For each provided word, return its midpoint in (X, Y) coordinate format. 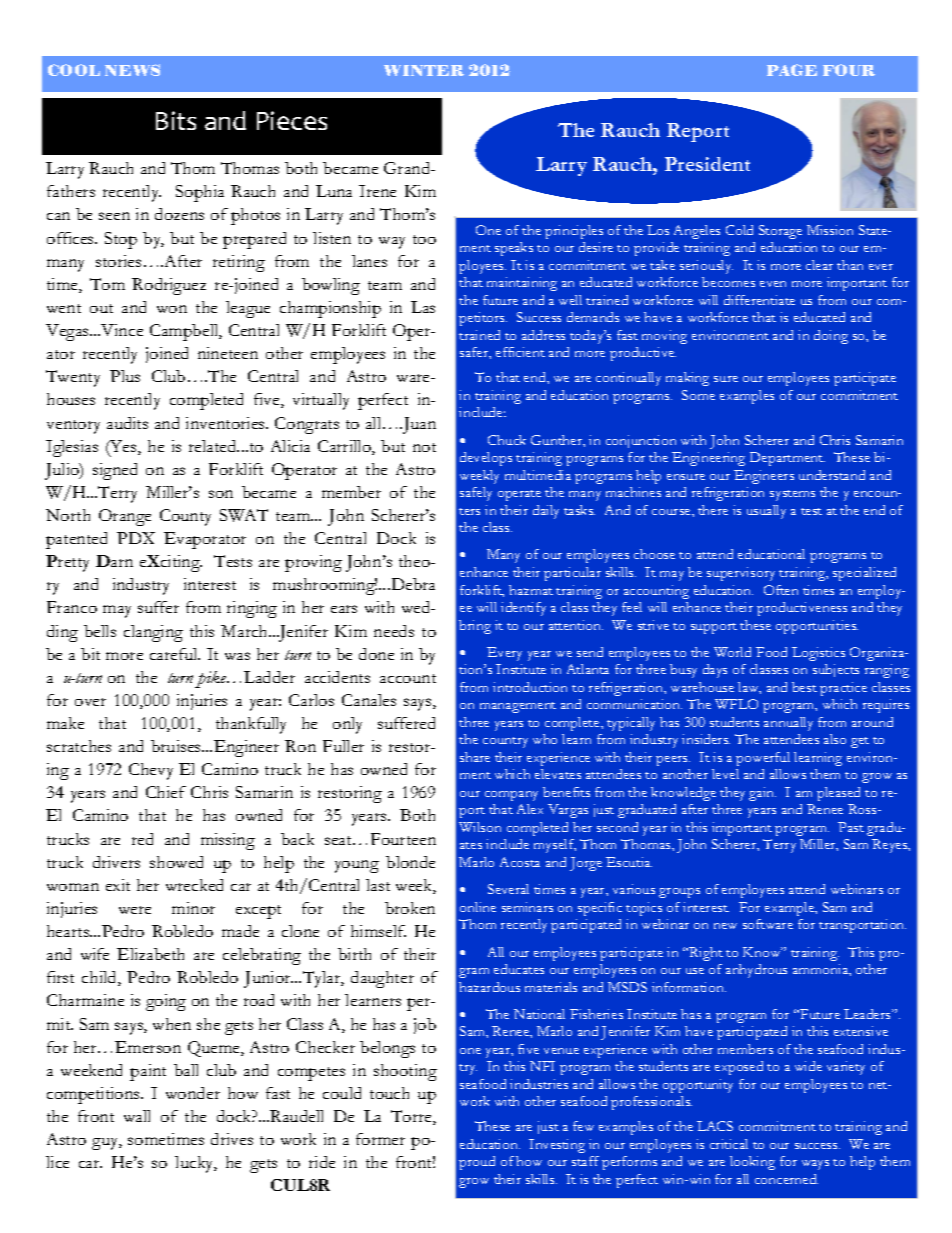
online (478, 907)
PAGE (792, 70)
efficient (520, 352)
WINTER (424, 70)
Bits (176, 120)
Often (781, 590)
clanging (153, 633)
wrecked (194, 885)
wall (137, 1116)
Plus (125, 376)
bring (475, 627)
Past (851, 827)
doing (831, 337)
